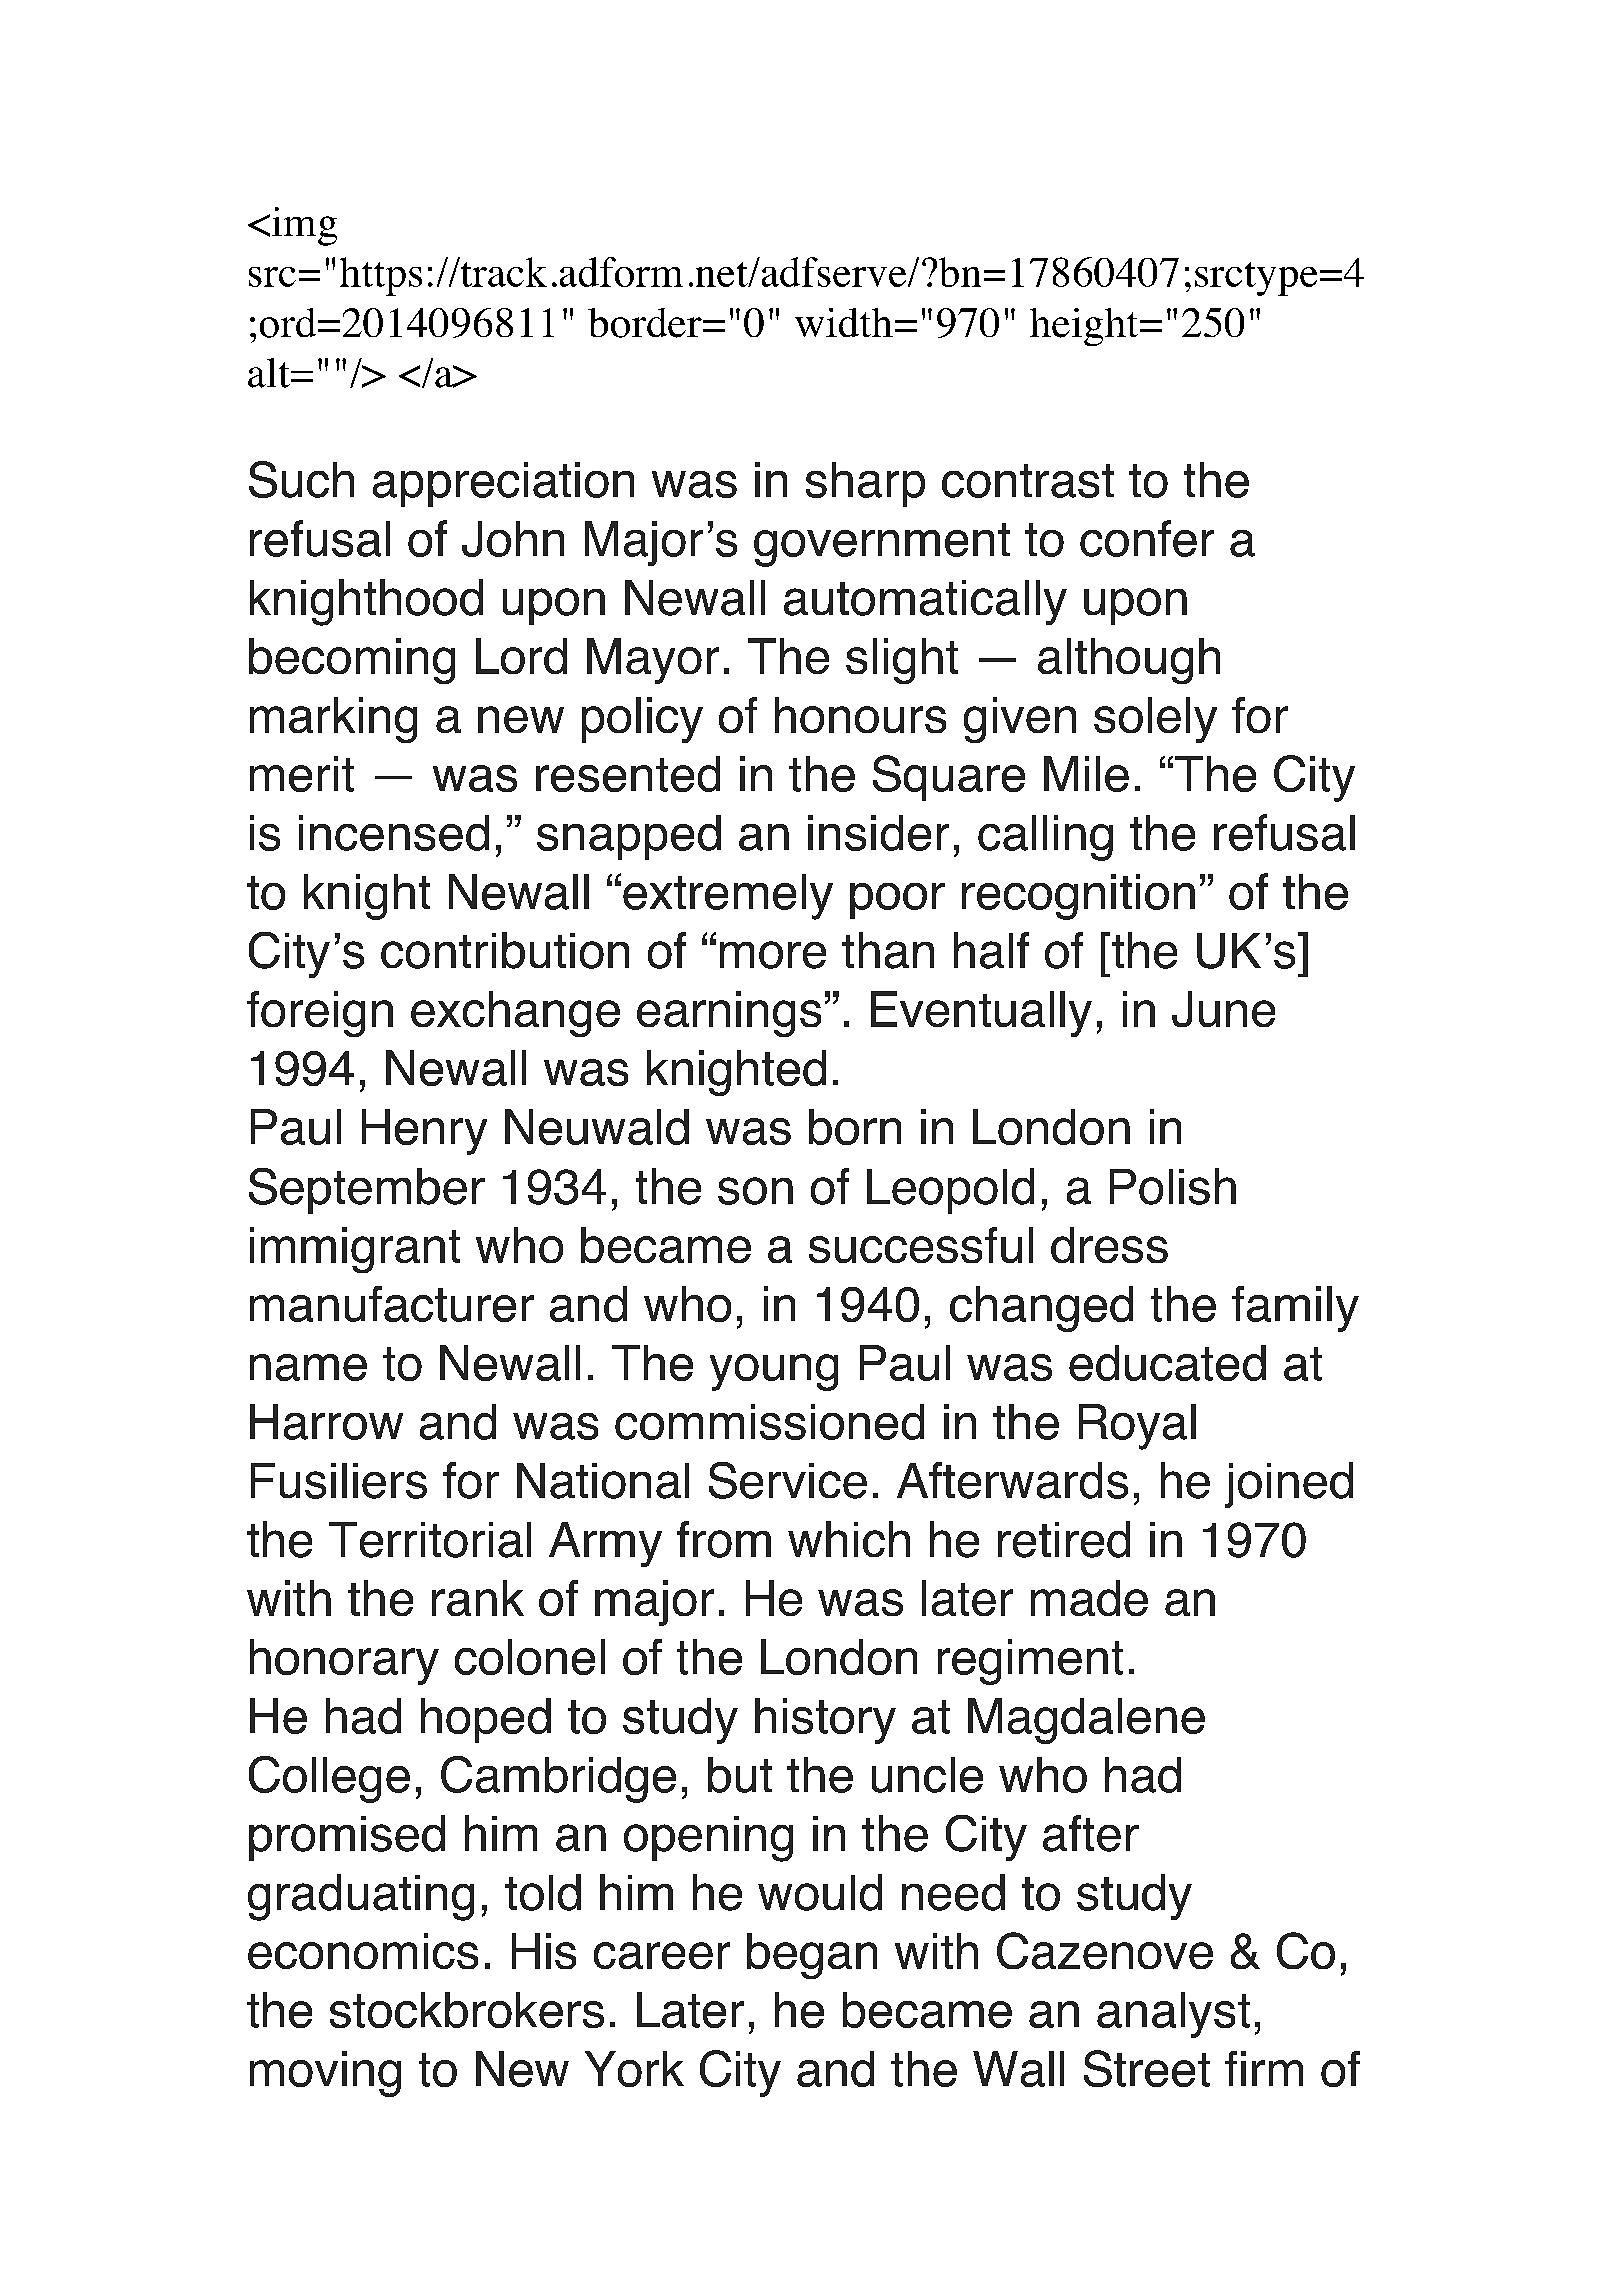 This screenshot has width=1621, height=2293. What do you see at coordinates (467, 2010) in the screenshot?
I see `stockbrokers` at bounding box center [467, 2010].
